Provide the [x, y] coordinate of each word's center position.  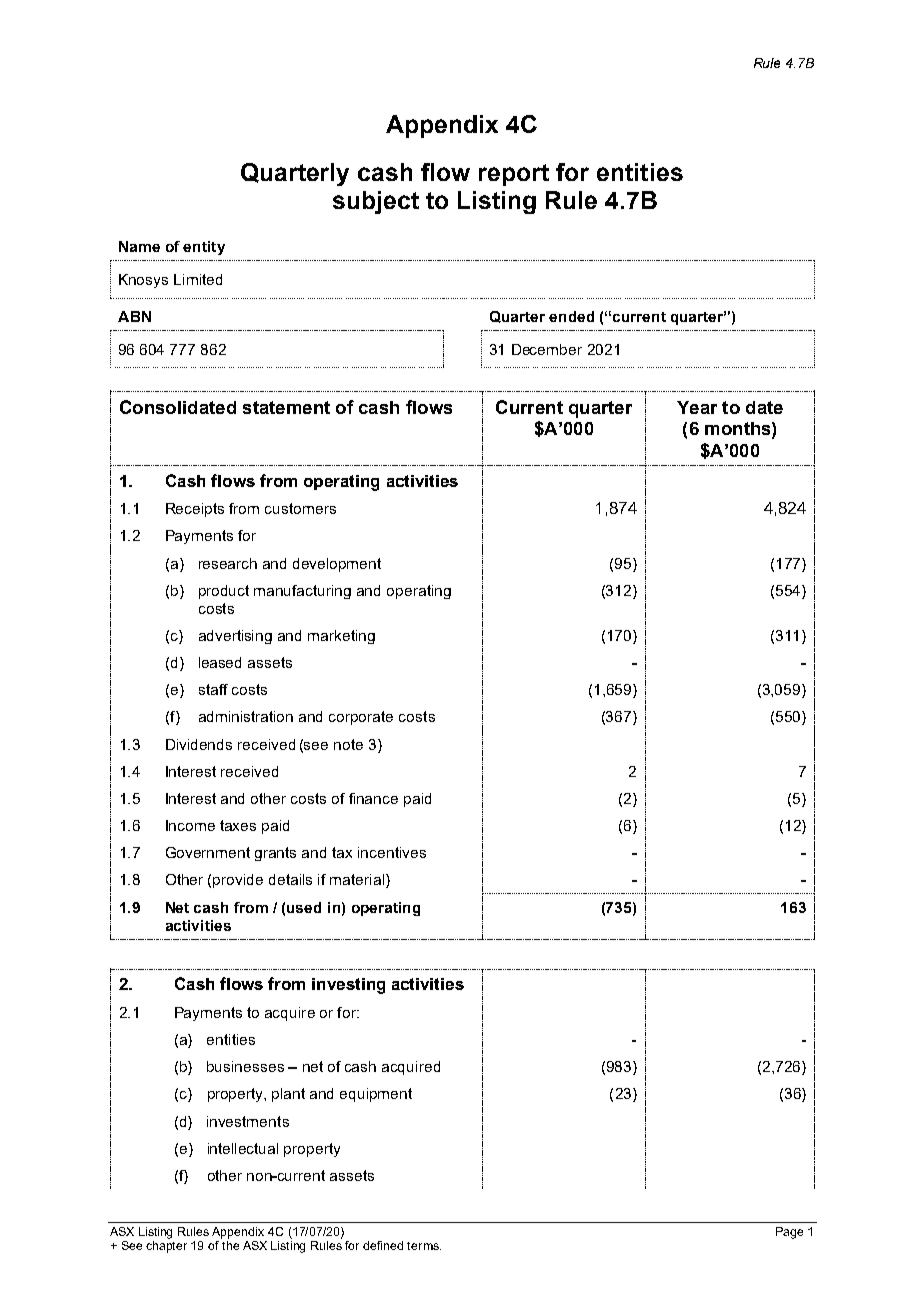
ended [571, 316]
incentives [392, 852]
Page [789, 1233]
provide [238, 881]
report [514, 175]
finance [373, 798]
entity [204, 248]
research [228, 563]
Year [697, 407]
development [337, 565]
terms [424, 1246]
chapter [166, 1247]
